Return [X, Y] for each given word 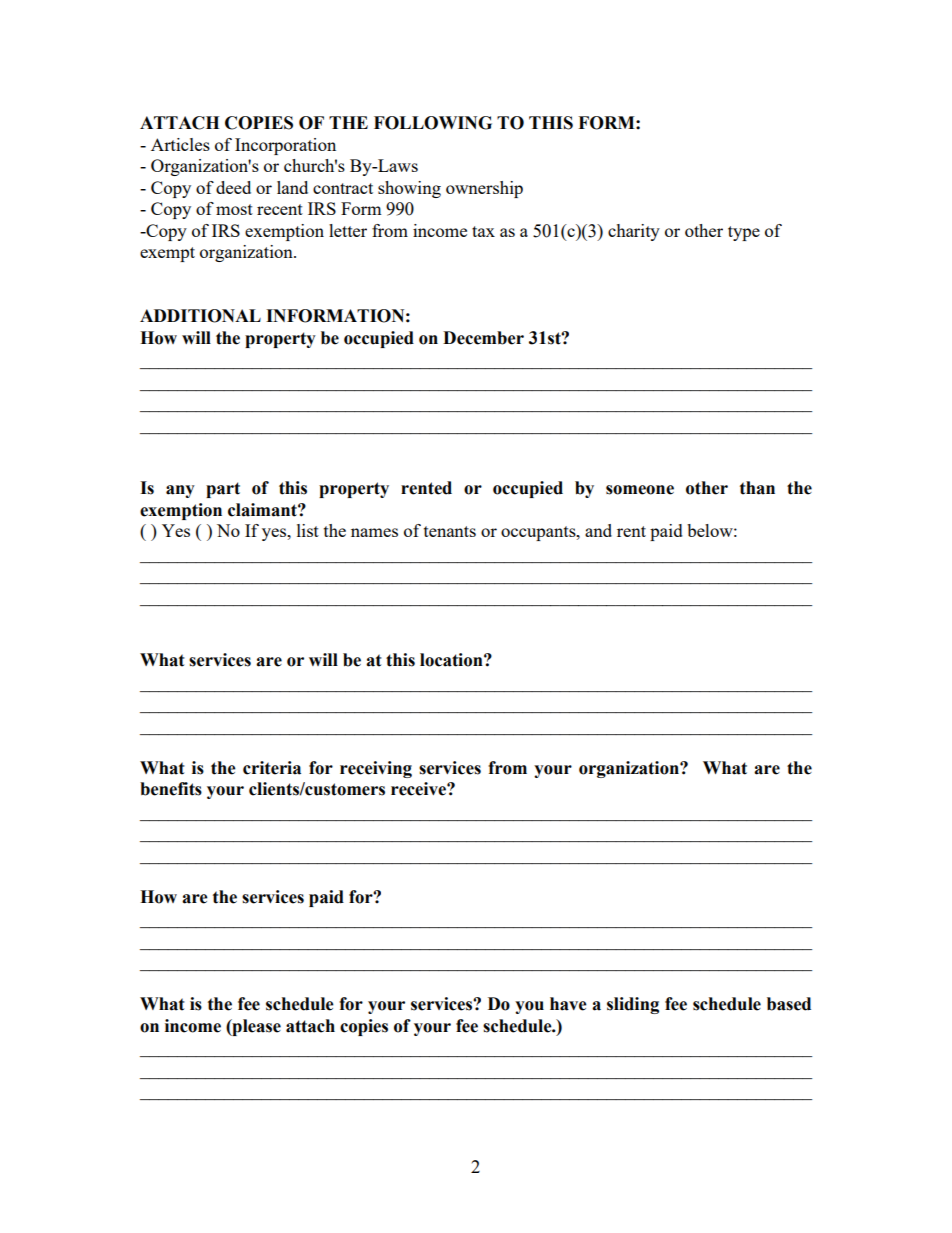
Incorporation [285, 146]
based [789, 1004]
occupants [539, 533]
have [568, 1004]
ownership [484, 189]
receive [419, 789]
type [744, 233]
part [223, 490]
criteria [272, 768]
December [483, 338]
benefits [171, 789]
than [757, 488]
